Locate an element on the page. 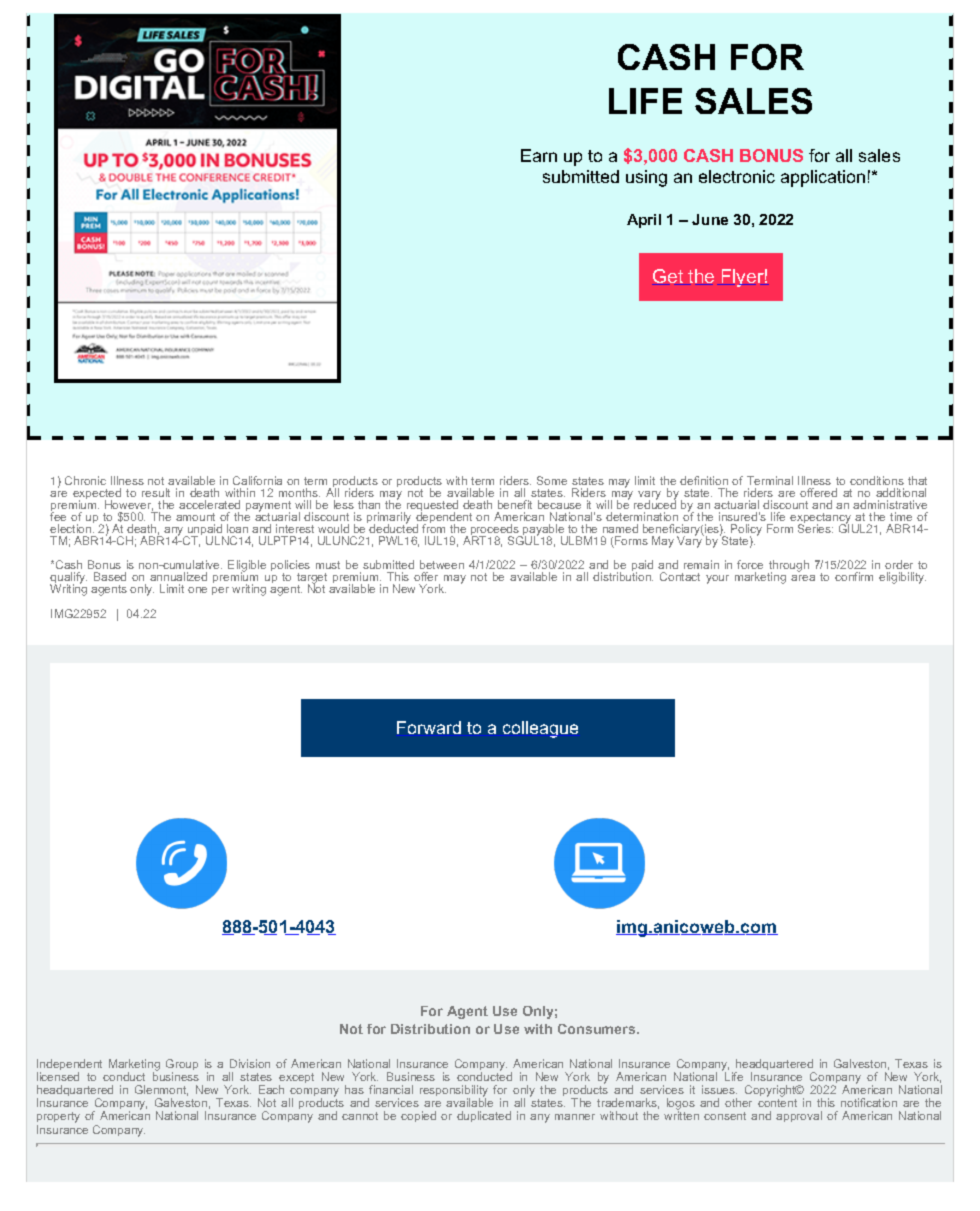  application is located at coordinates (823, 178).
